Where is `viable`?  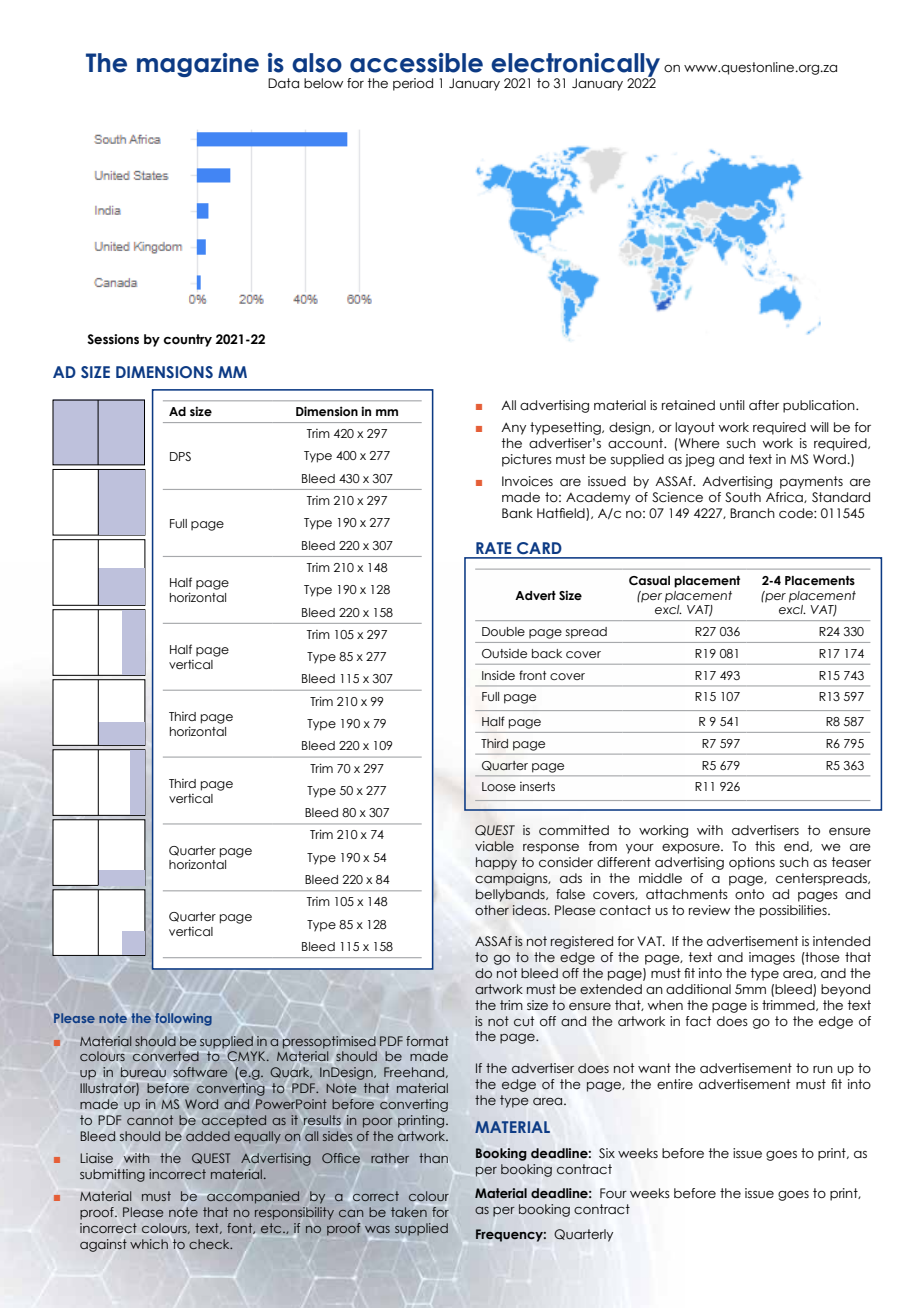 viable is located at coordinates (494, 846).
